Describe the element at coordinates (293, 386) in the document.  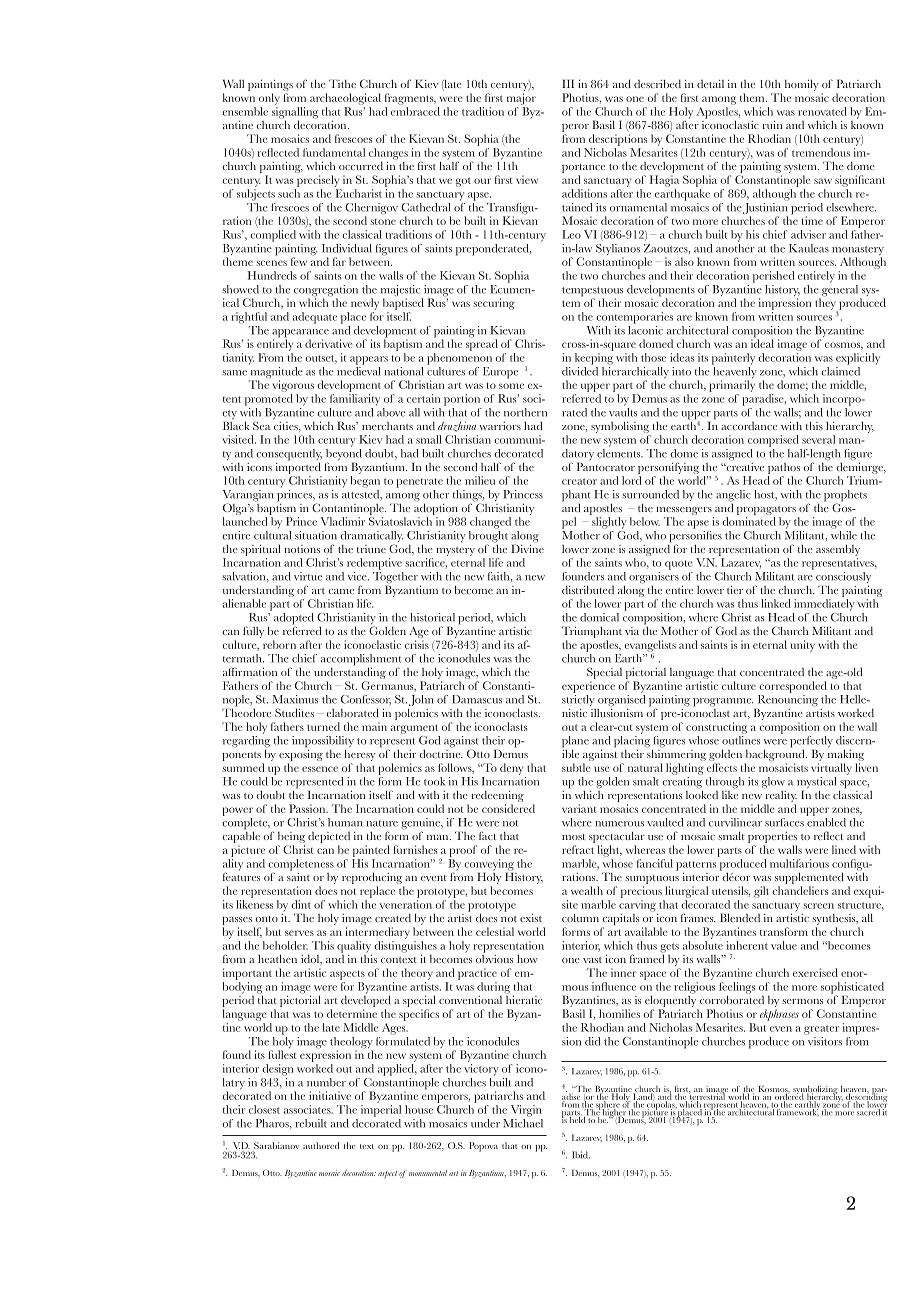
I see `vigorous` at that location.
